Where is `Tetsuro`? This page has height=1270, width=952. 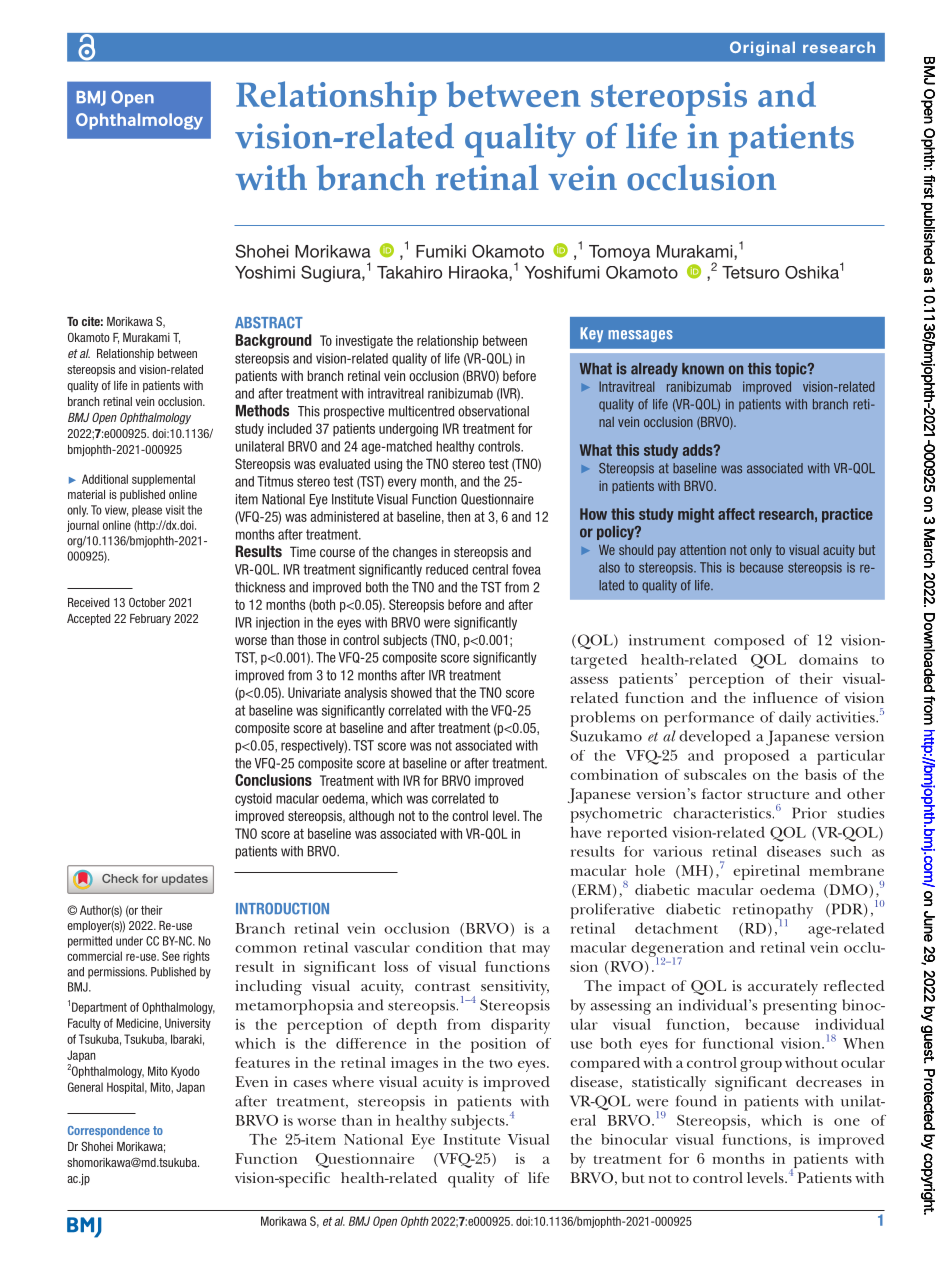
Tetsuro is located at coordinates (750, 272).
